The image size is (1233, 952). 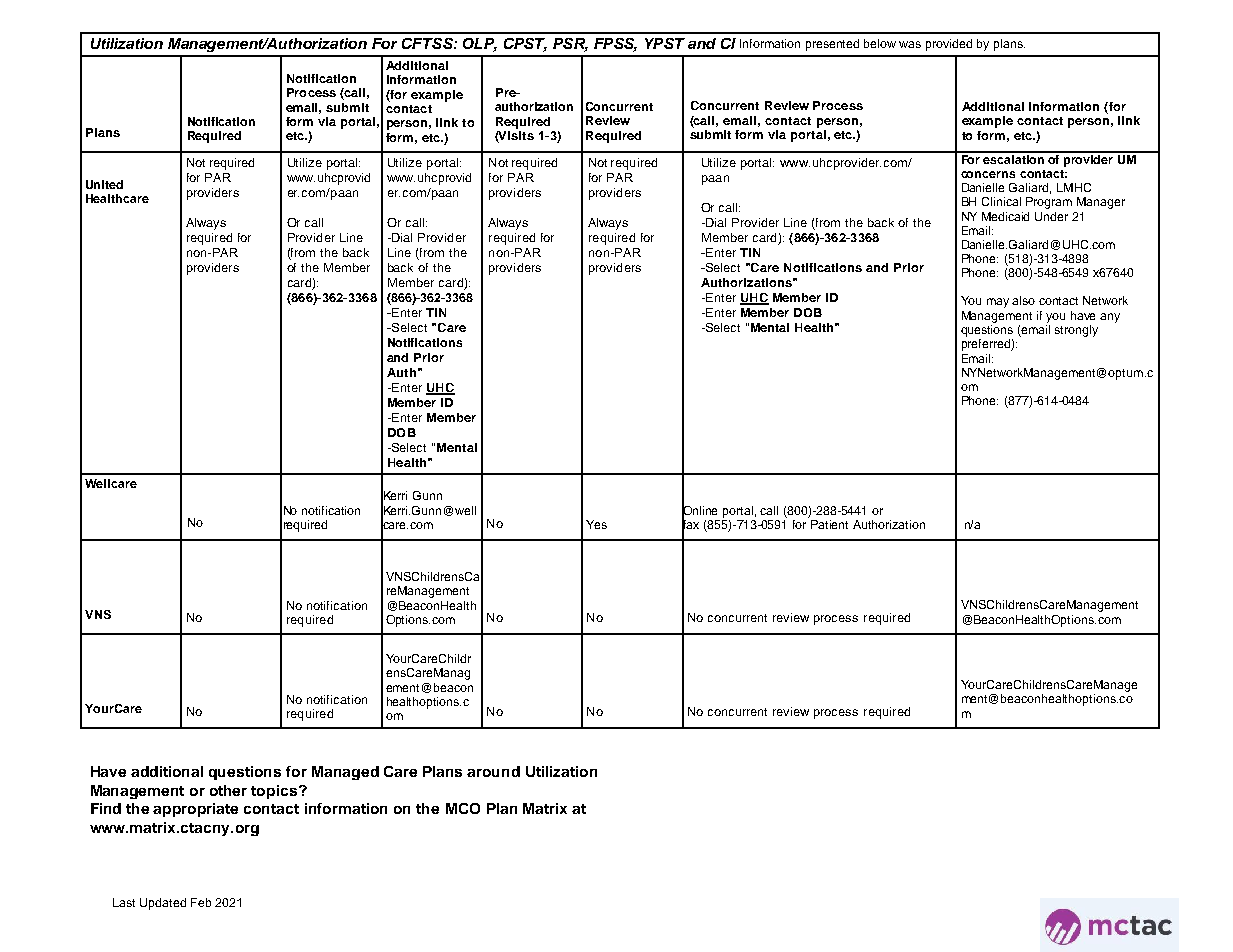 What do you see at coordinates (228, 790) in the screenshot?
I see `other` at bounding box center [228, 790].
